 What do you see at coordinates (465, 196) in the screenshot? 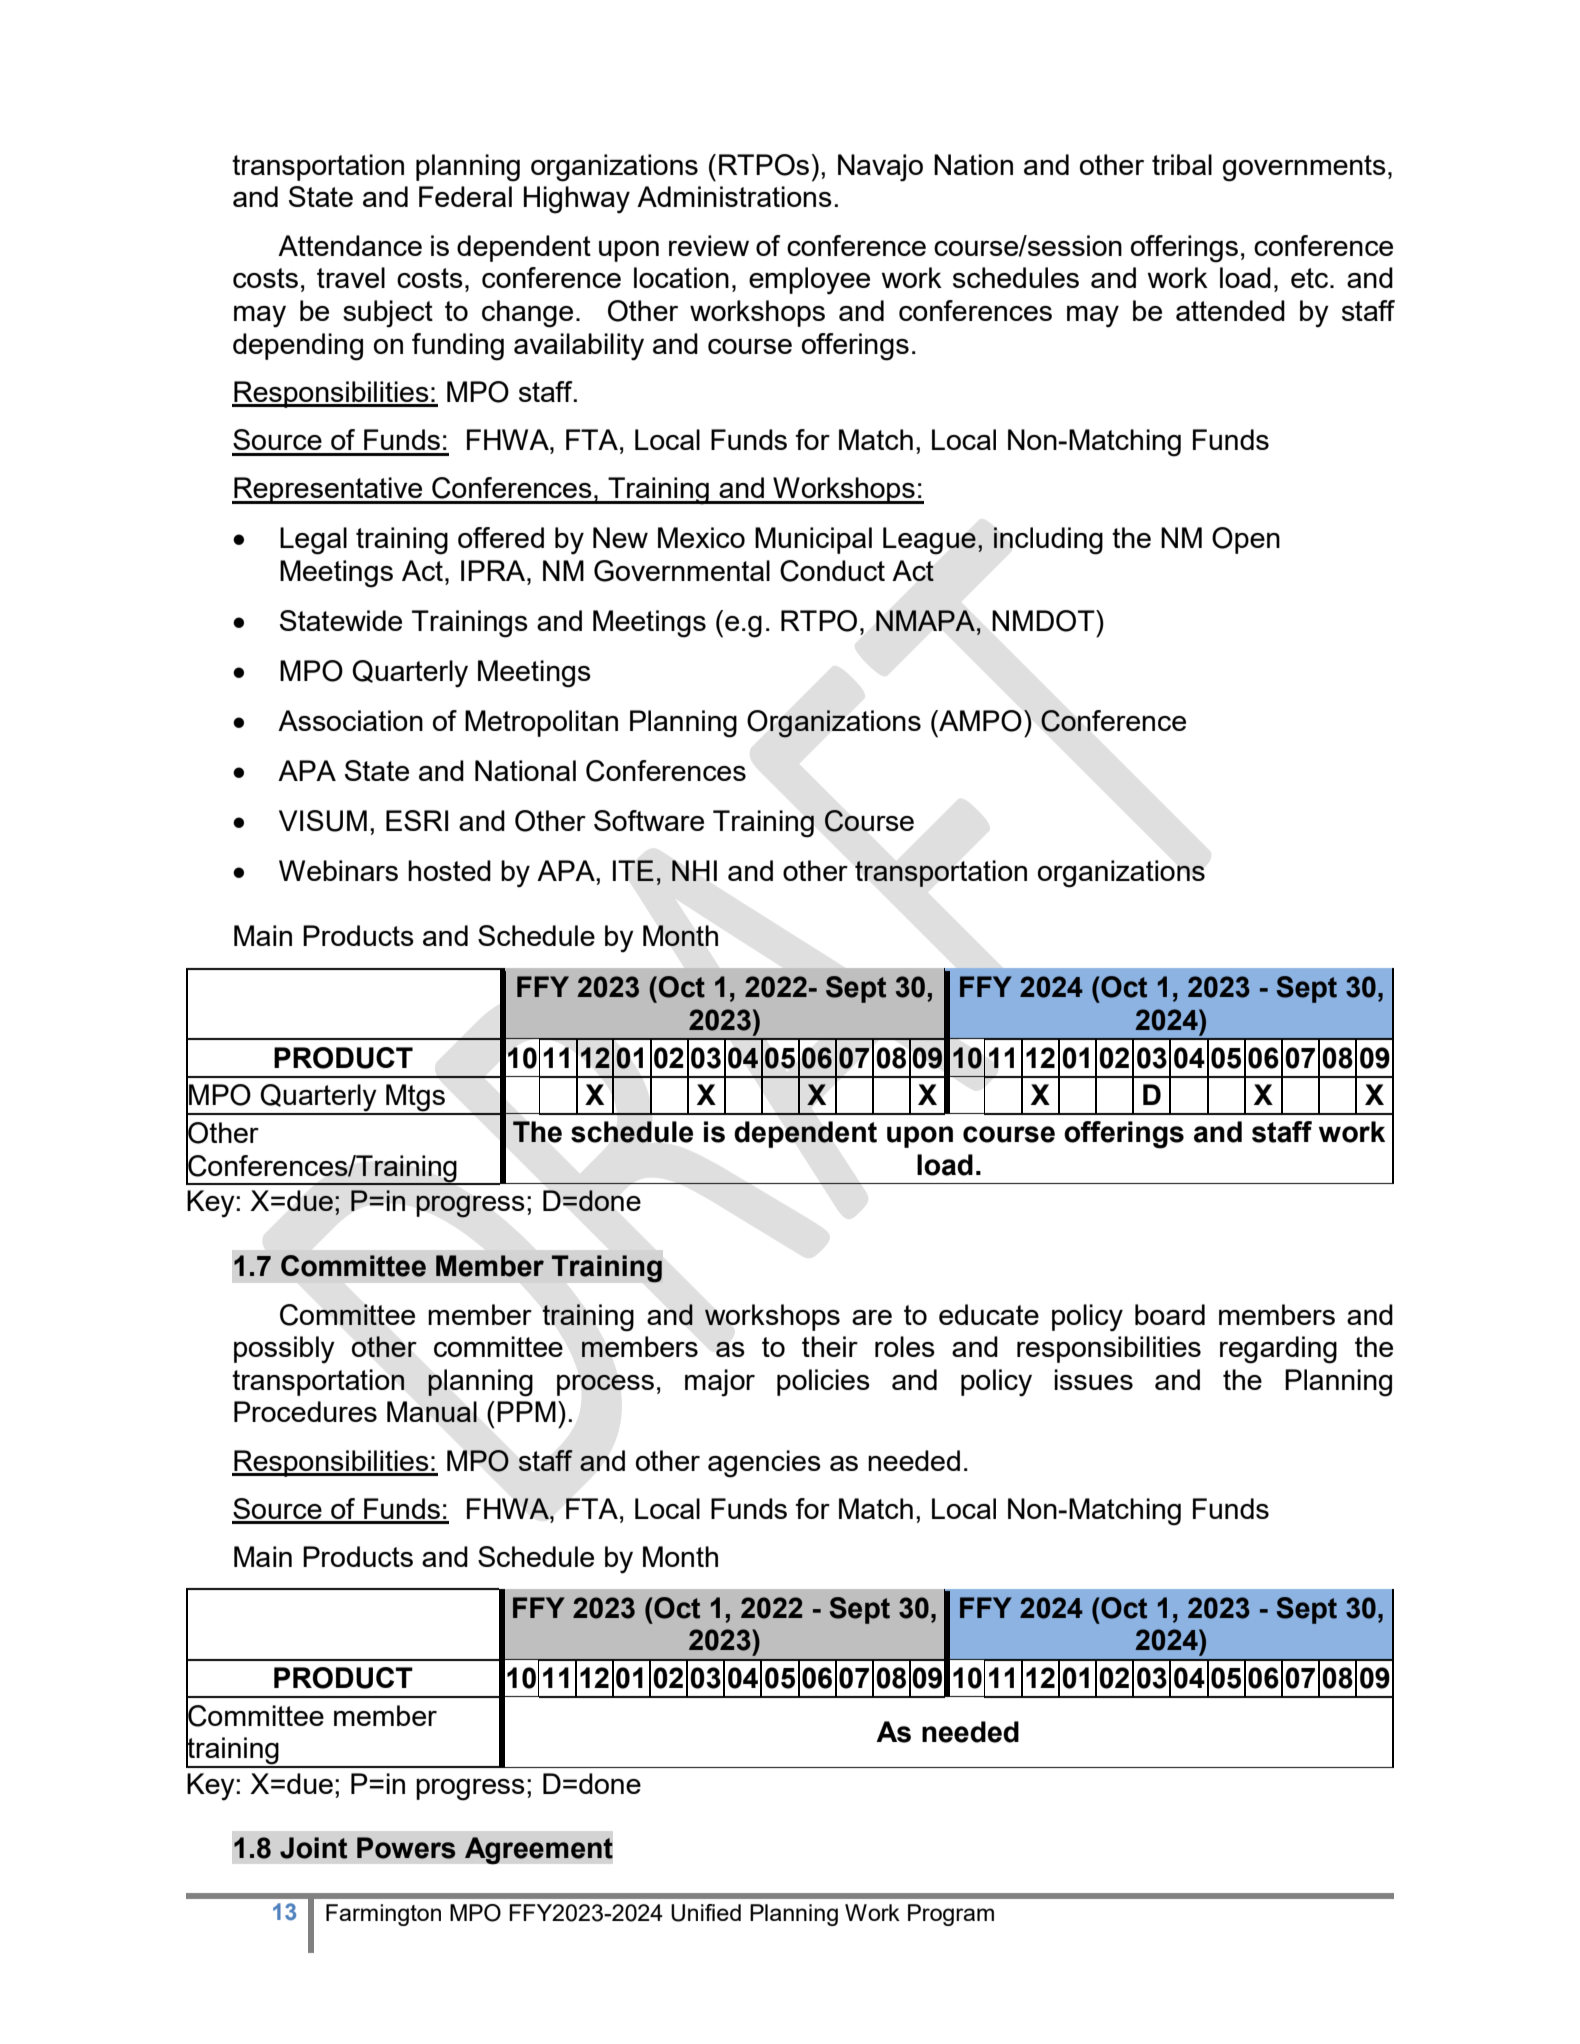
I see `Federal` at bounding box center [465, 196].
